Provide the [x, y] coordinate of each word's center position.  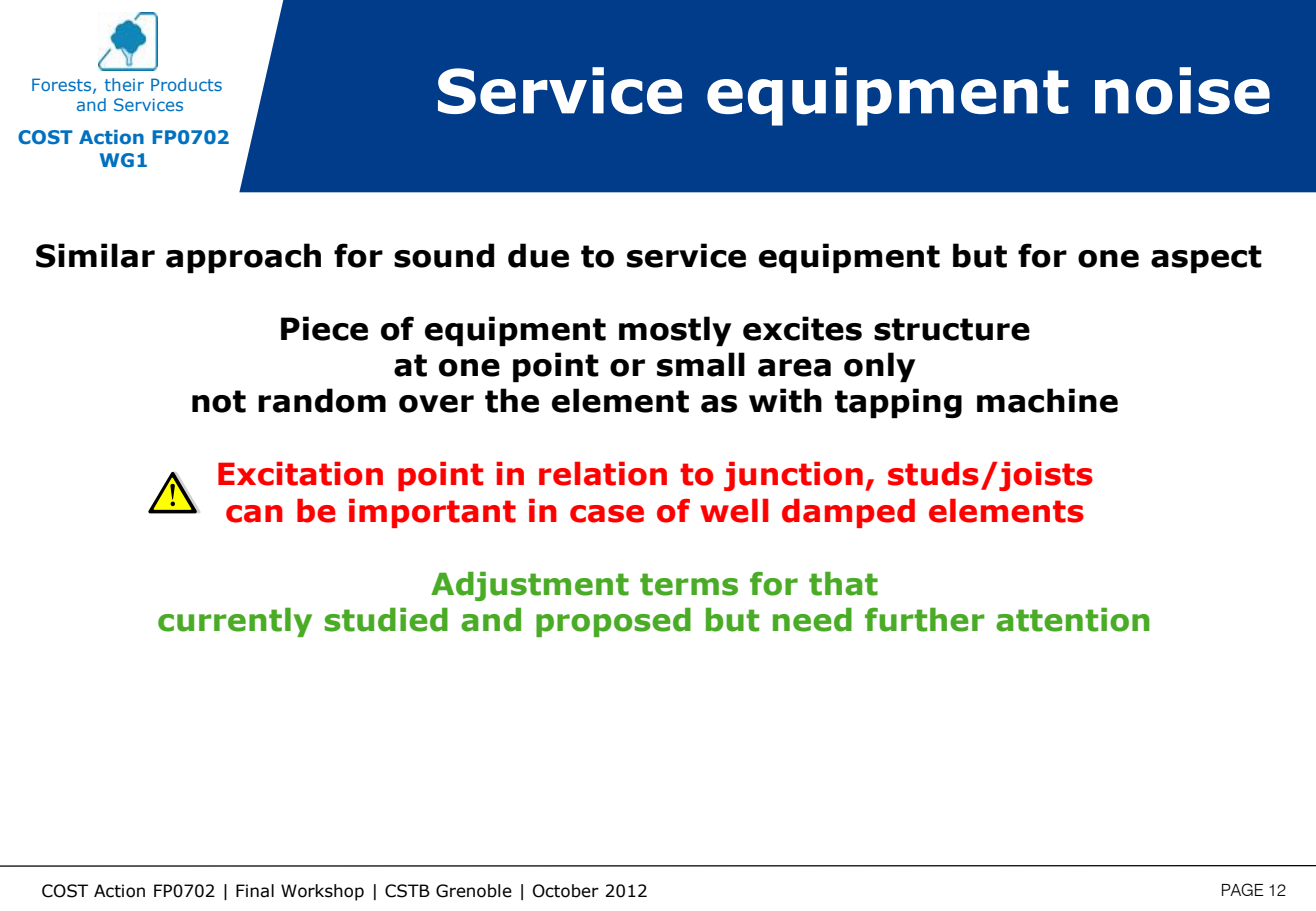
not [219, 401]
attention [1073, 619]
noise [1182, 91]
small [701, 364]
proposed [613, 622]
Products [186, 84]
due [538, 255]
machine [1047, 400]
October [566, 891]
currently [235, 622]
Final [255, 891]
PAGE [1243, 889]
